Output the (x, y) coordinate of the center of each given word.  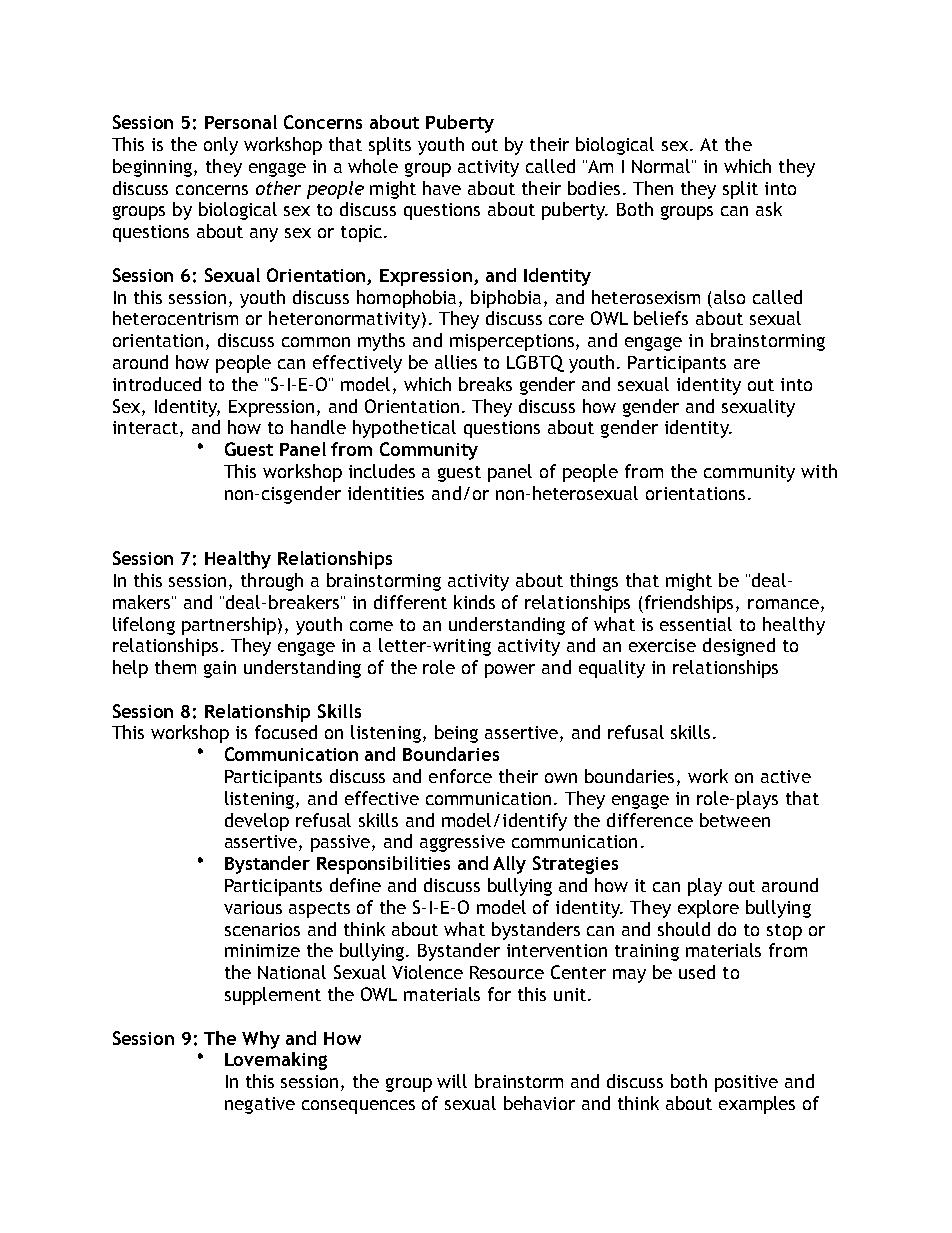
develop (257, 822)
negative (260, 1105)
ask (769, 209)
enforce (460, 776)
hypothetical (404, 429)
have (442, 188)
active (786, 776)
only (221, 146)
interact (147, 429)
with (819, 471)
